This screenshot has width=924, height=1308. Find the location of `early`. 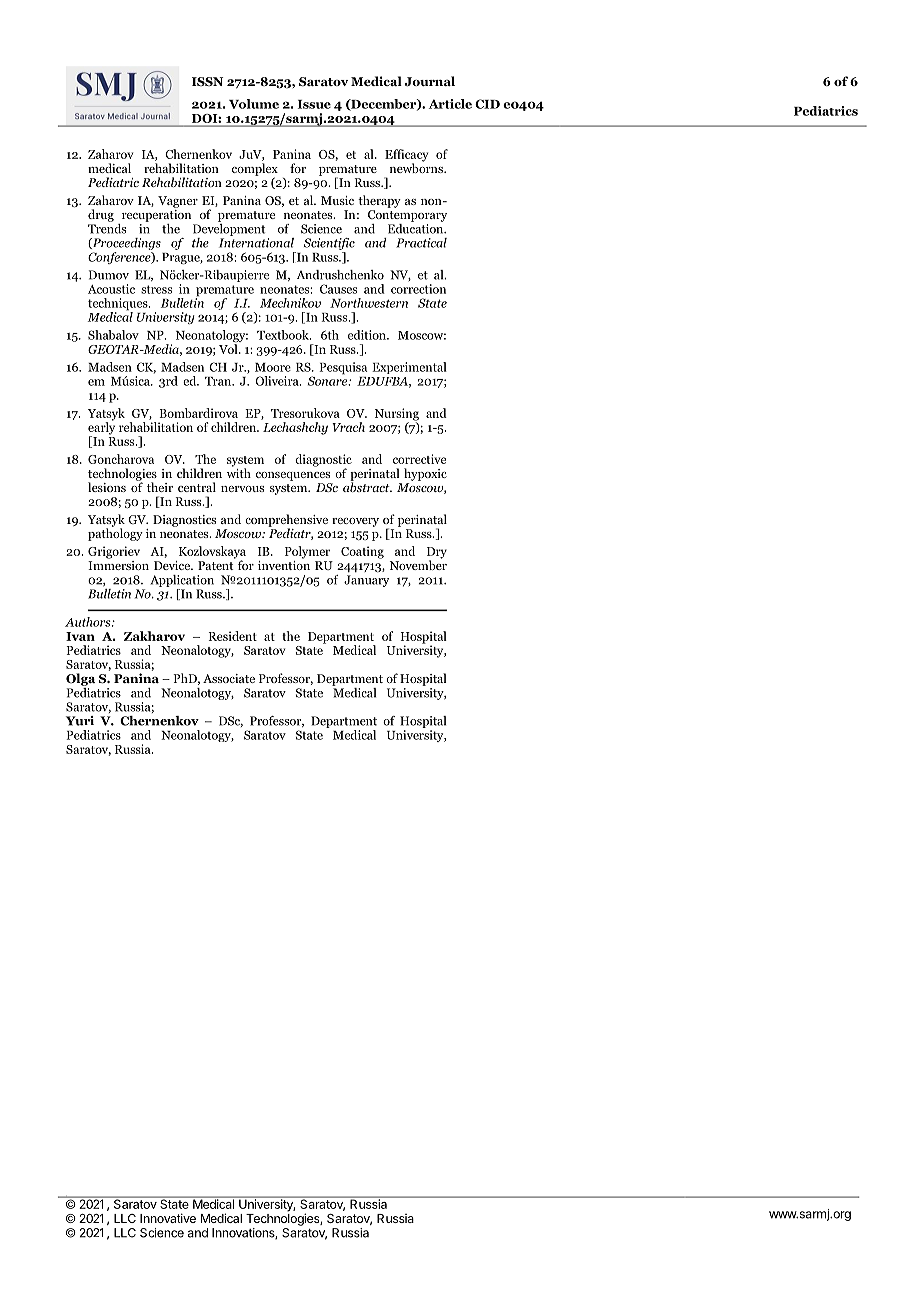

early is located at coordinates (101, 428).
